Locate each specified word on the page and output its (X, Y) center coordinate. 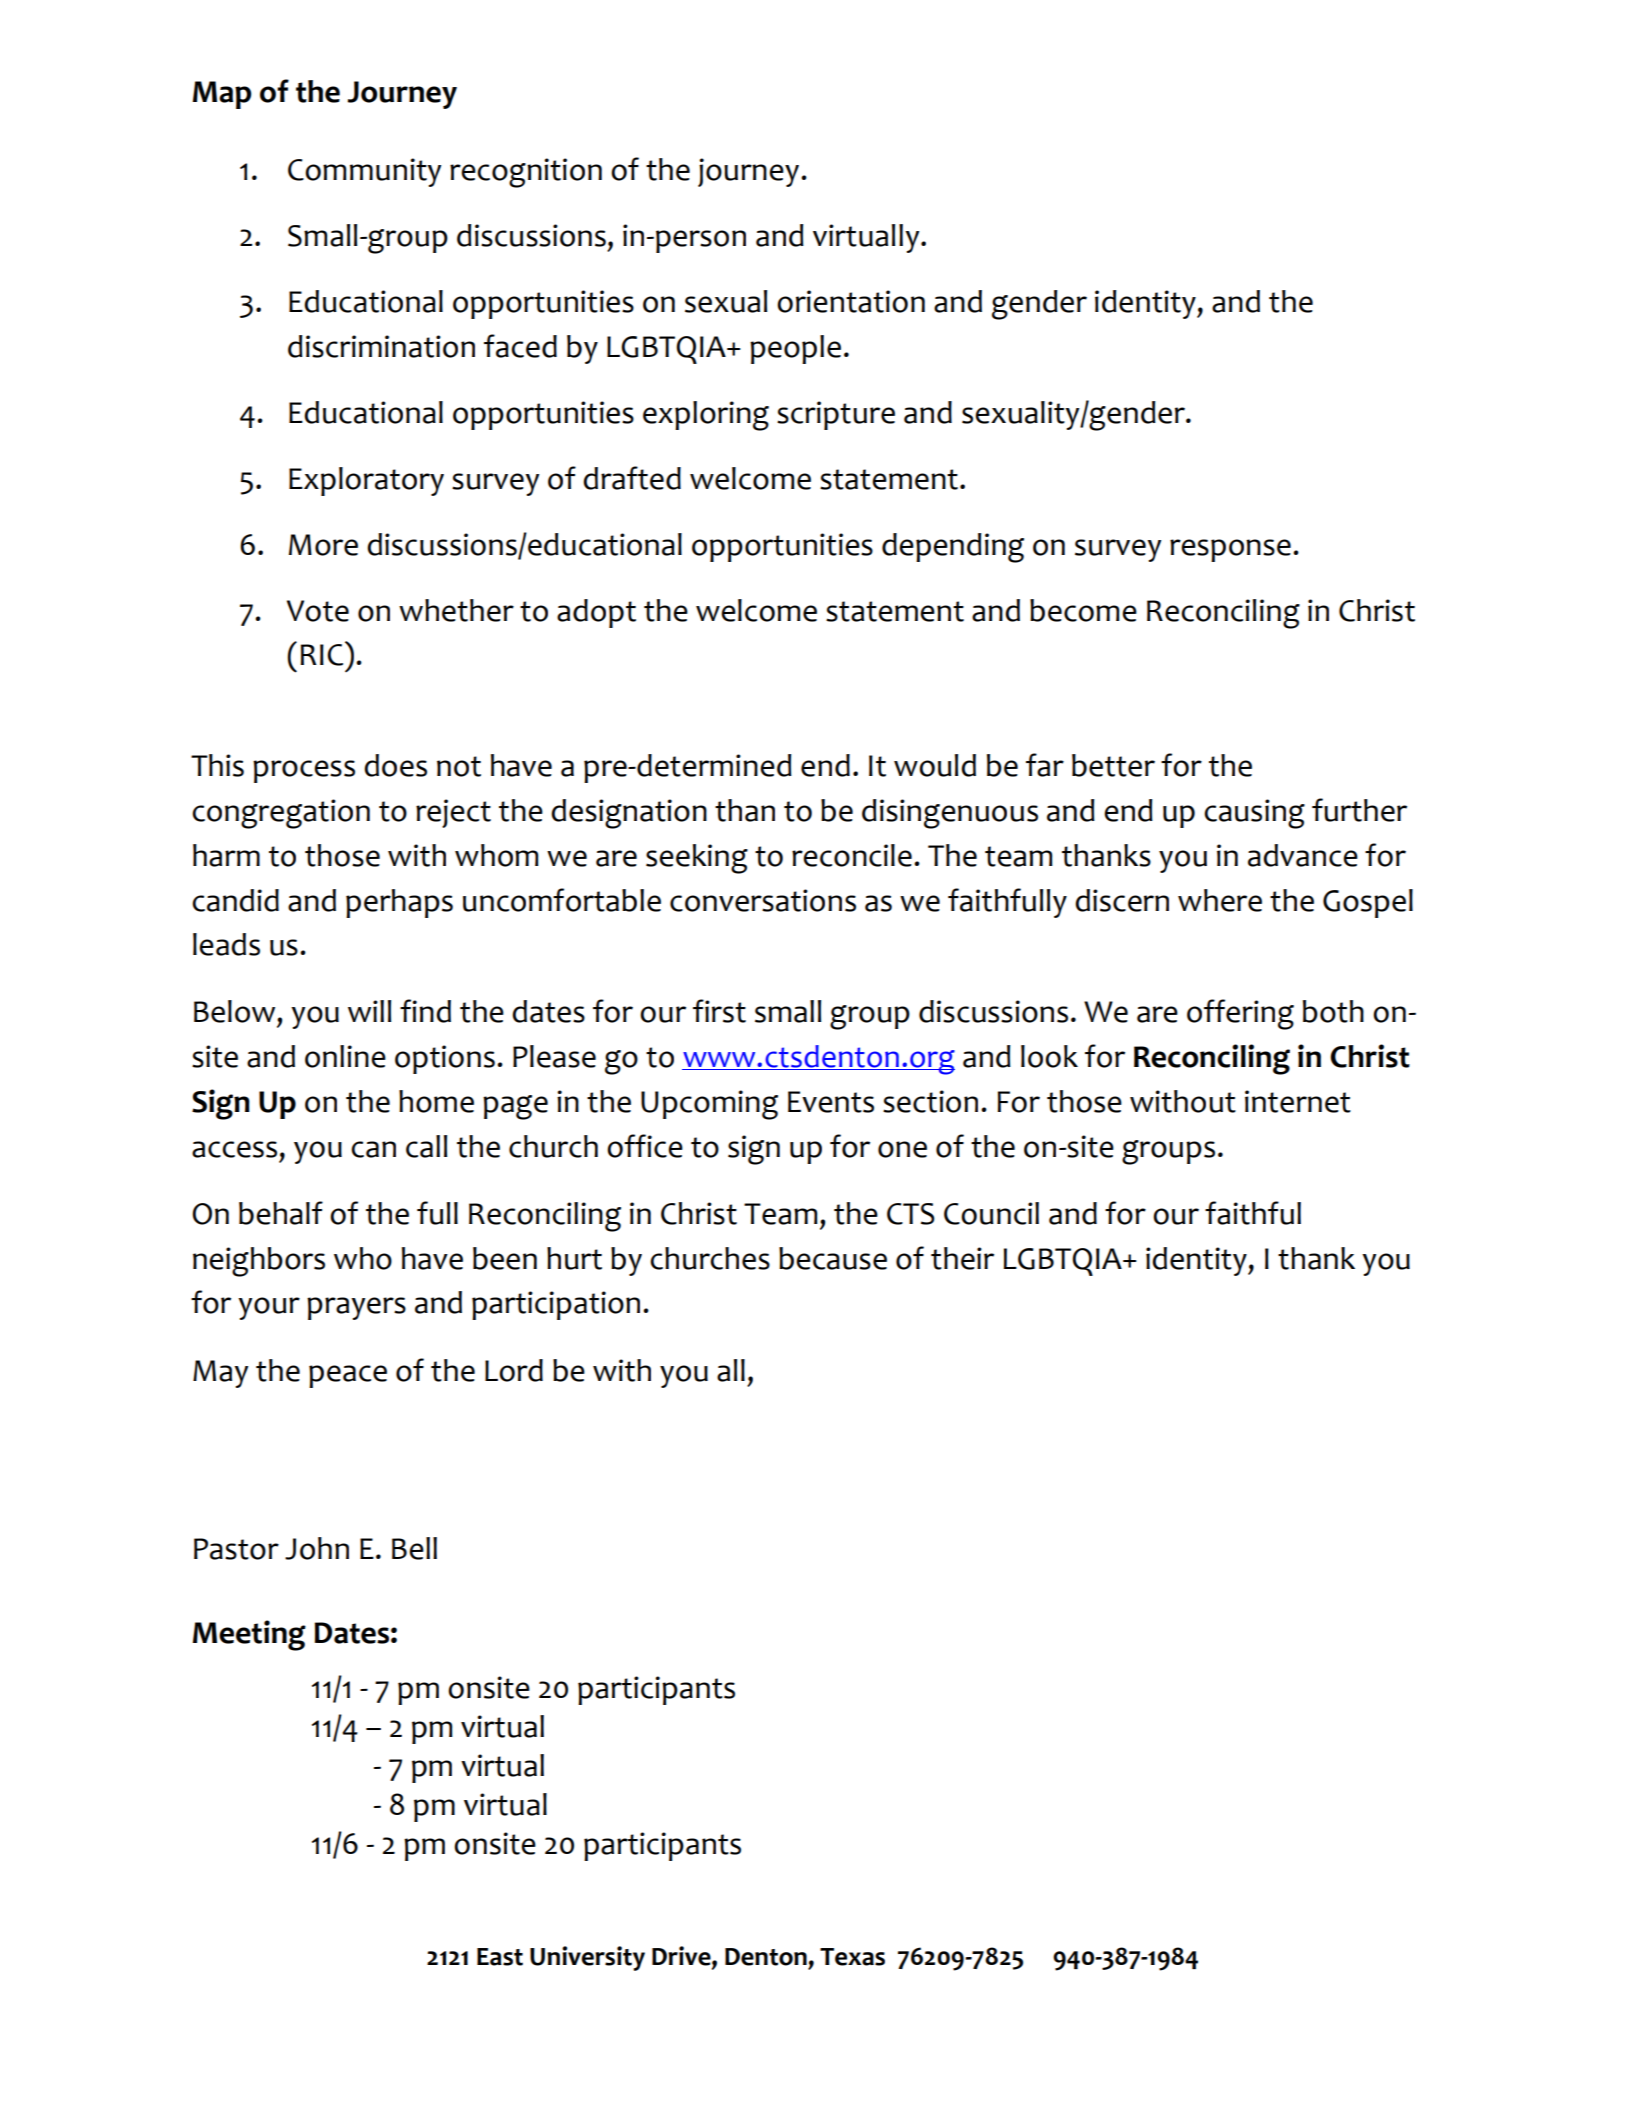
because (833, 1258)
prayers (356, 1308)
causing (1254, 814)
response (1230, 550)
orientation (851, 301)
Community (364, 172)
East (500, 1957)
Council (991, 1213)
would (935, 765)
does (395, 765)
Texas (852, 1957)
